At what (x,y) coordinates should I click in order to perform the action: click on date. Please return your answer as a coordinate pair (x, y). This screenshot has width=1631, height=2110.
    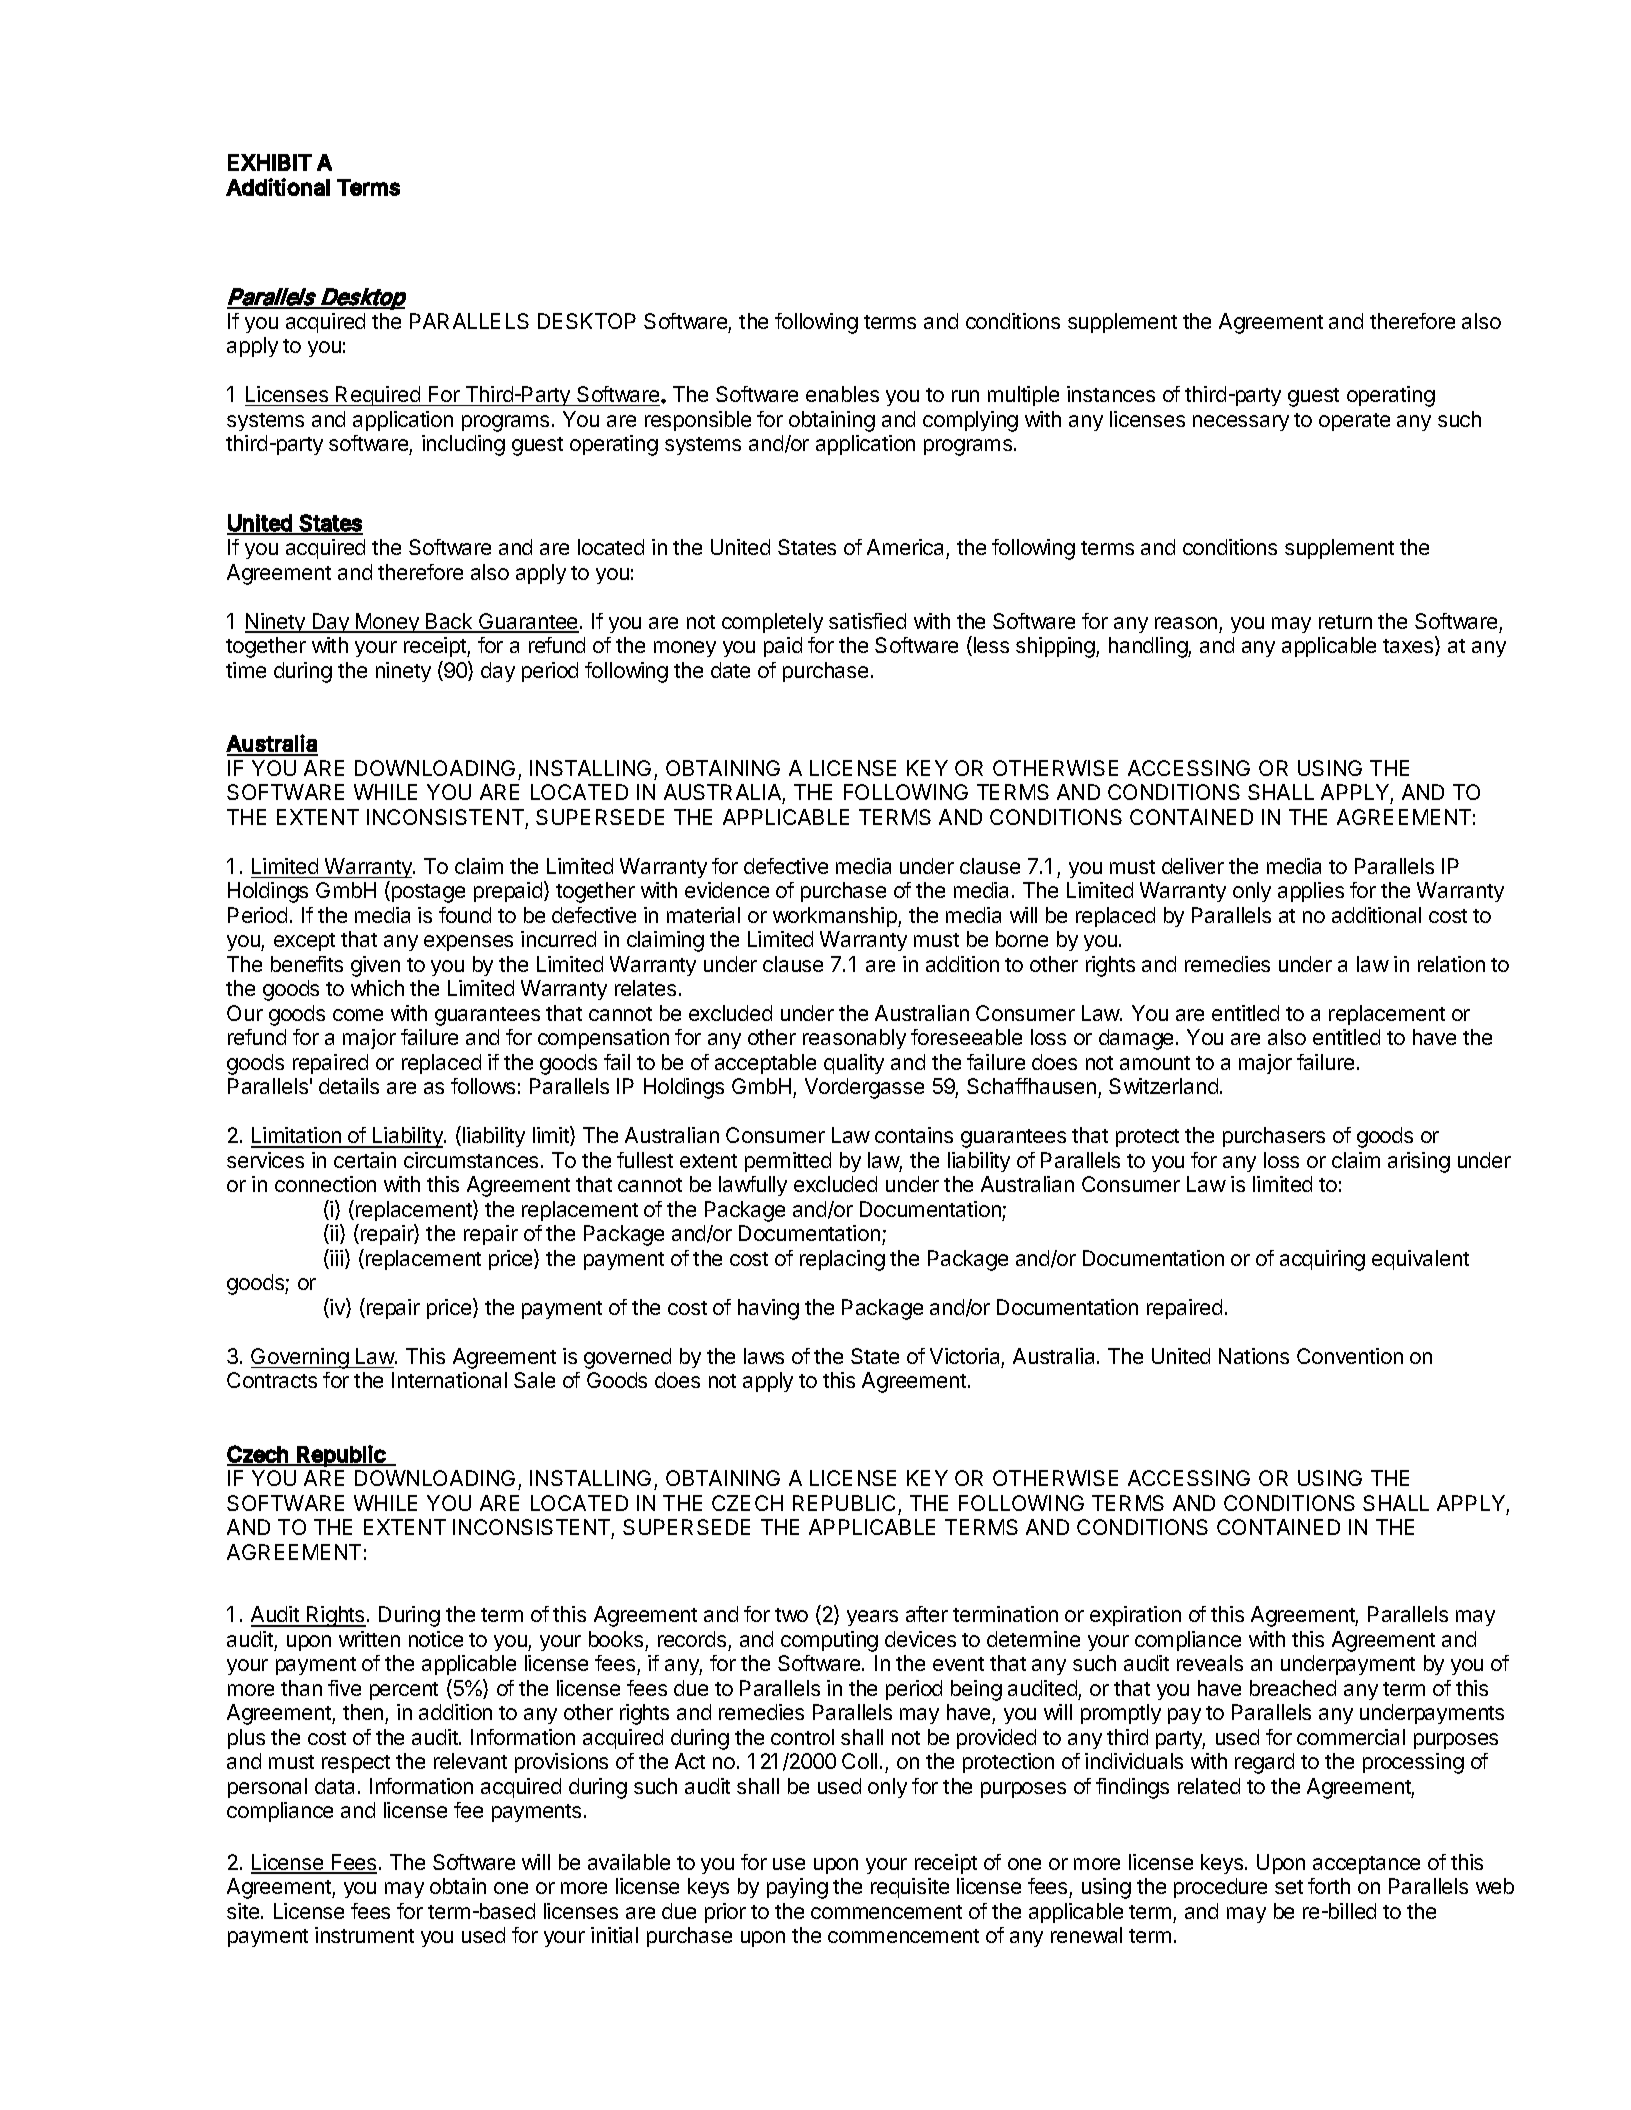
    Looking at the image, I should click on (730, 670).
